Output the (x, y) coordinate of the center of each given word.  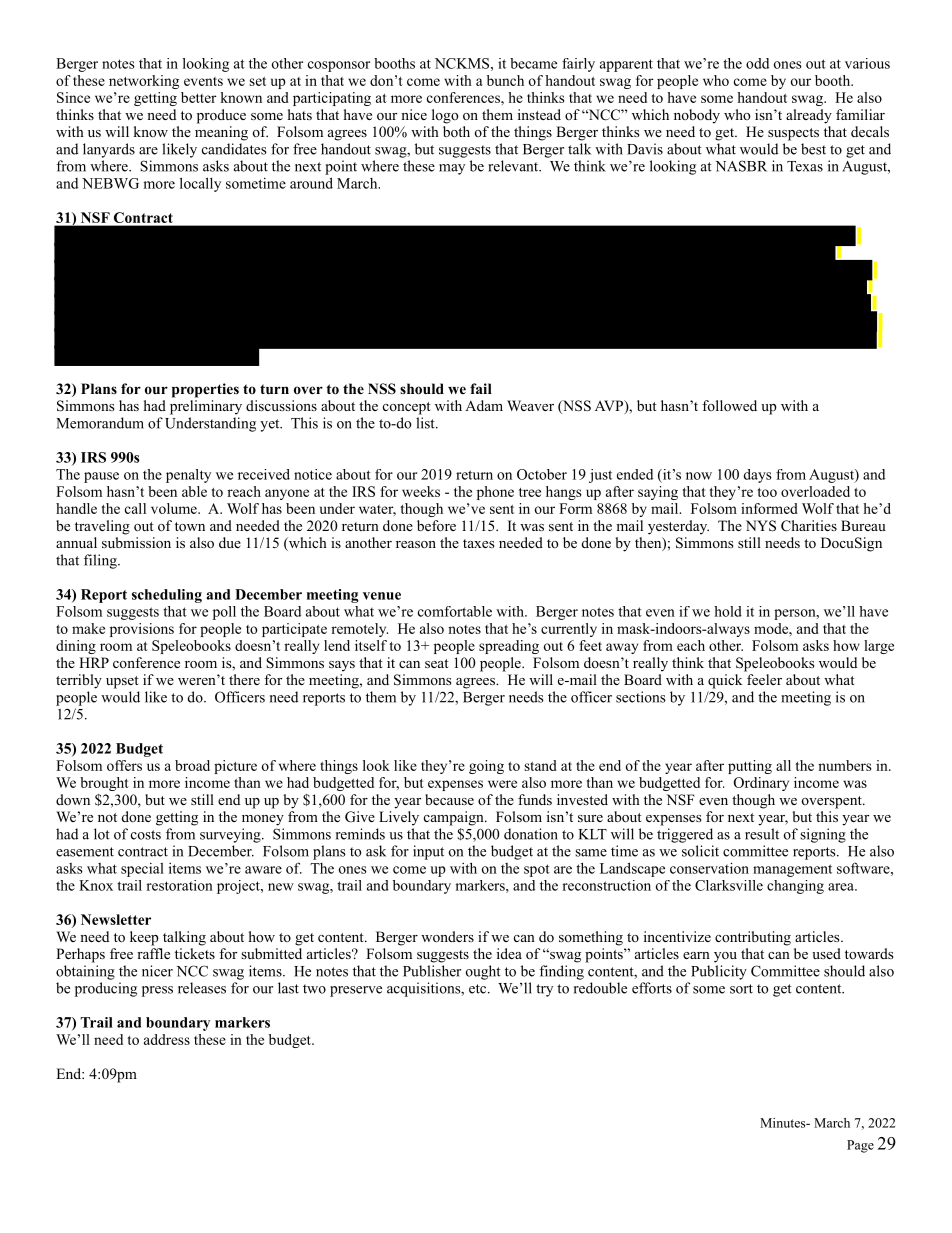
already (809, 116)
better (198, 97)
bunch (505, 80)
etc (479, 989)
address (167, 1039)
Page (860, 1146)
